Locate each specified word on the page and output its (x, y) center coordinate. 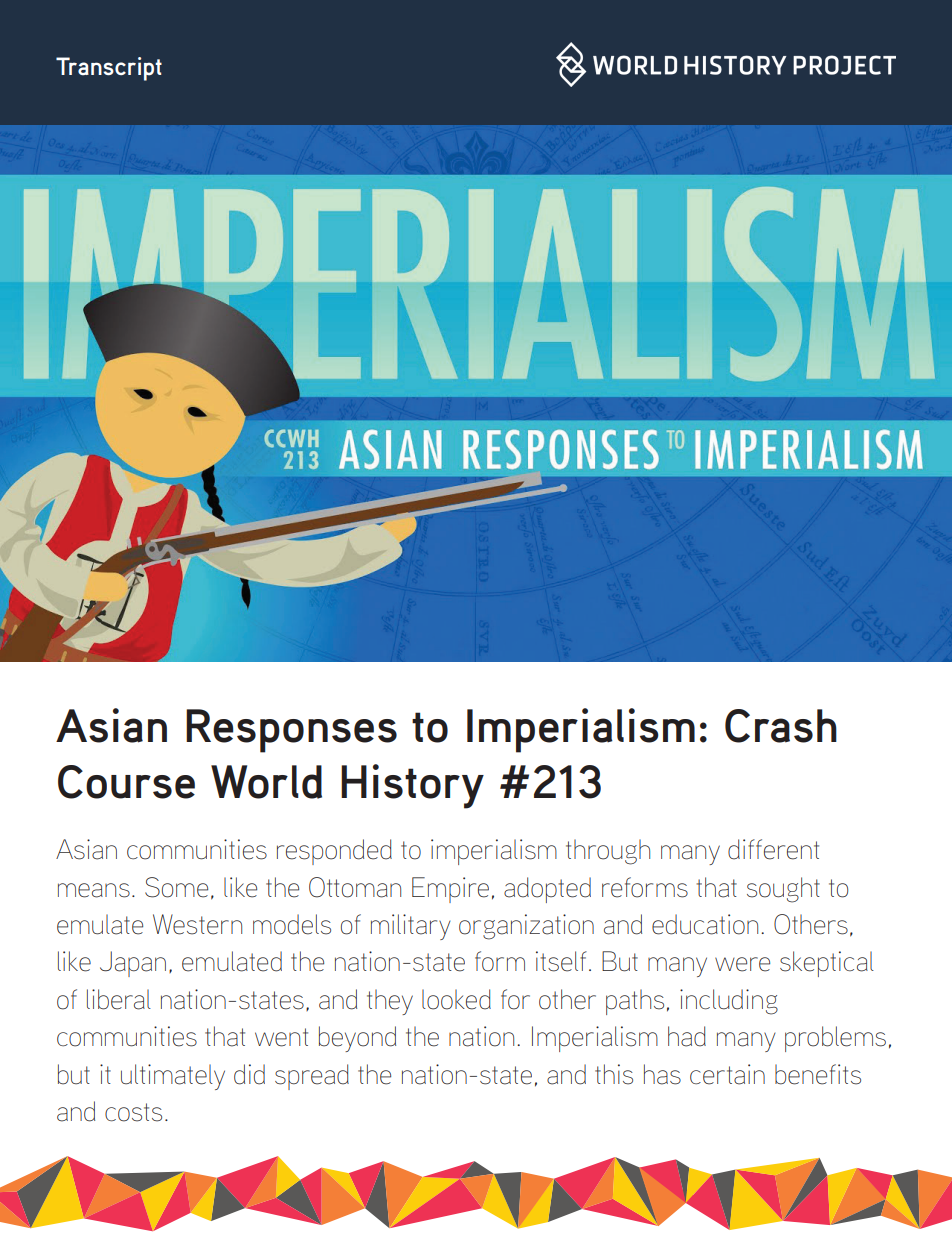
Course (126, 782)
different (773, 849)
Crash (781, 726)
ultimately (173, 1077)
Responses (291, 731)
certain (727, 1074)
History (412, 786)
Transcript (109, 69)
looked (456, 999)
